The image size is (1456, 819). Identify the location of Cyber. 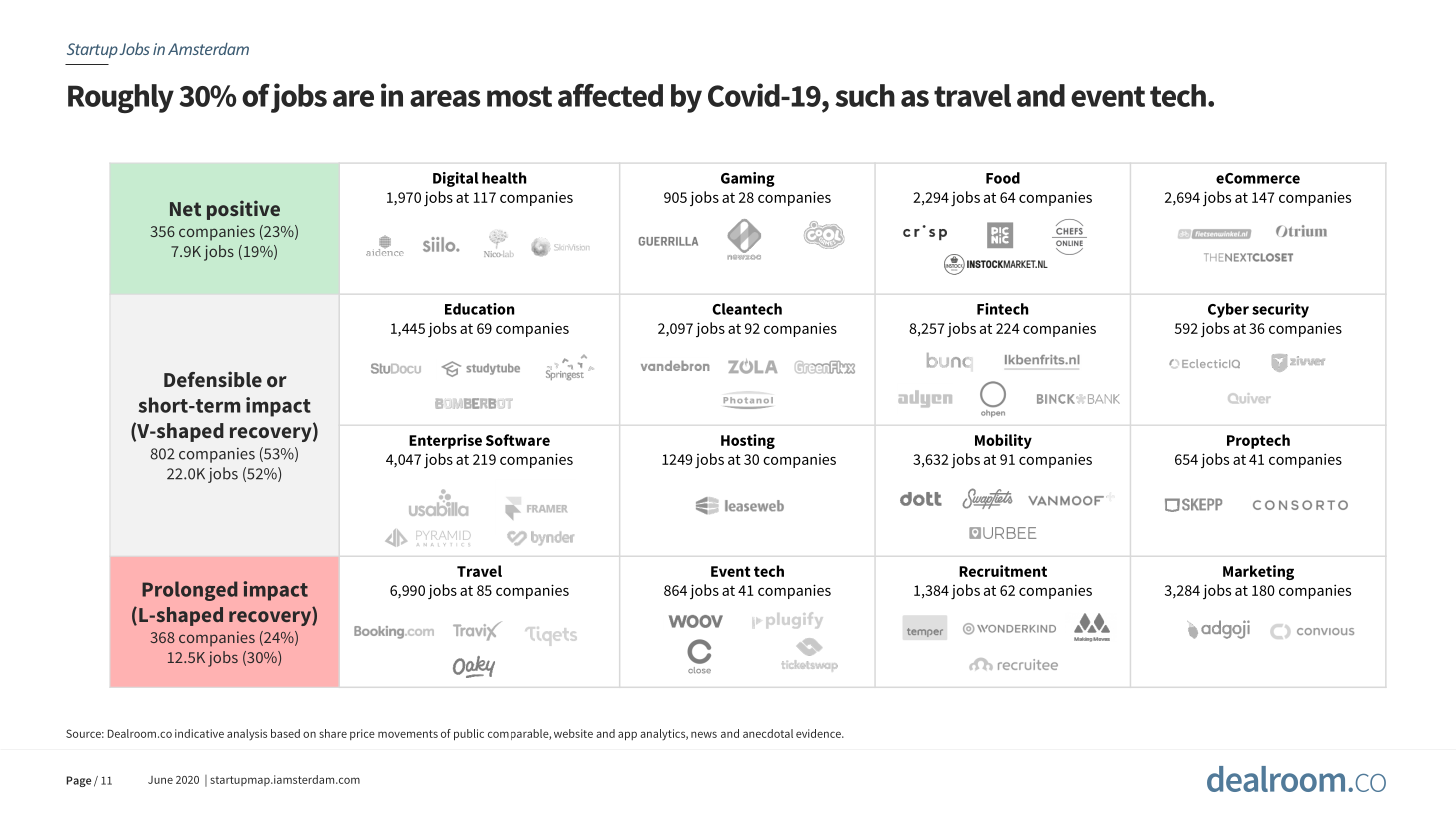
(1228, 310).
